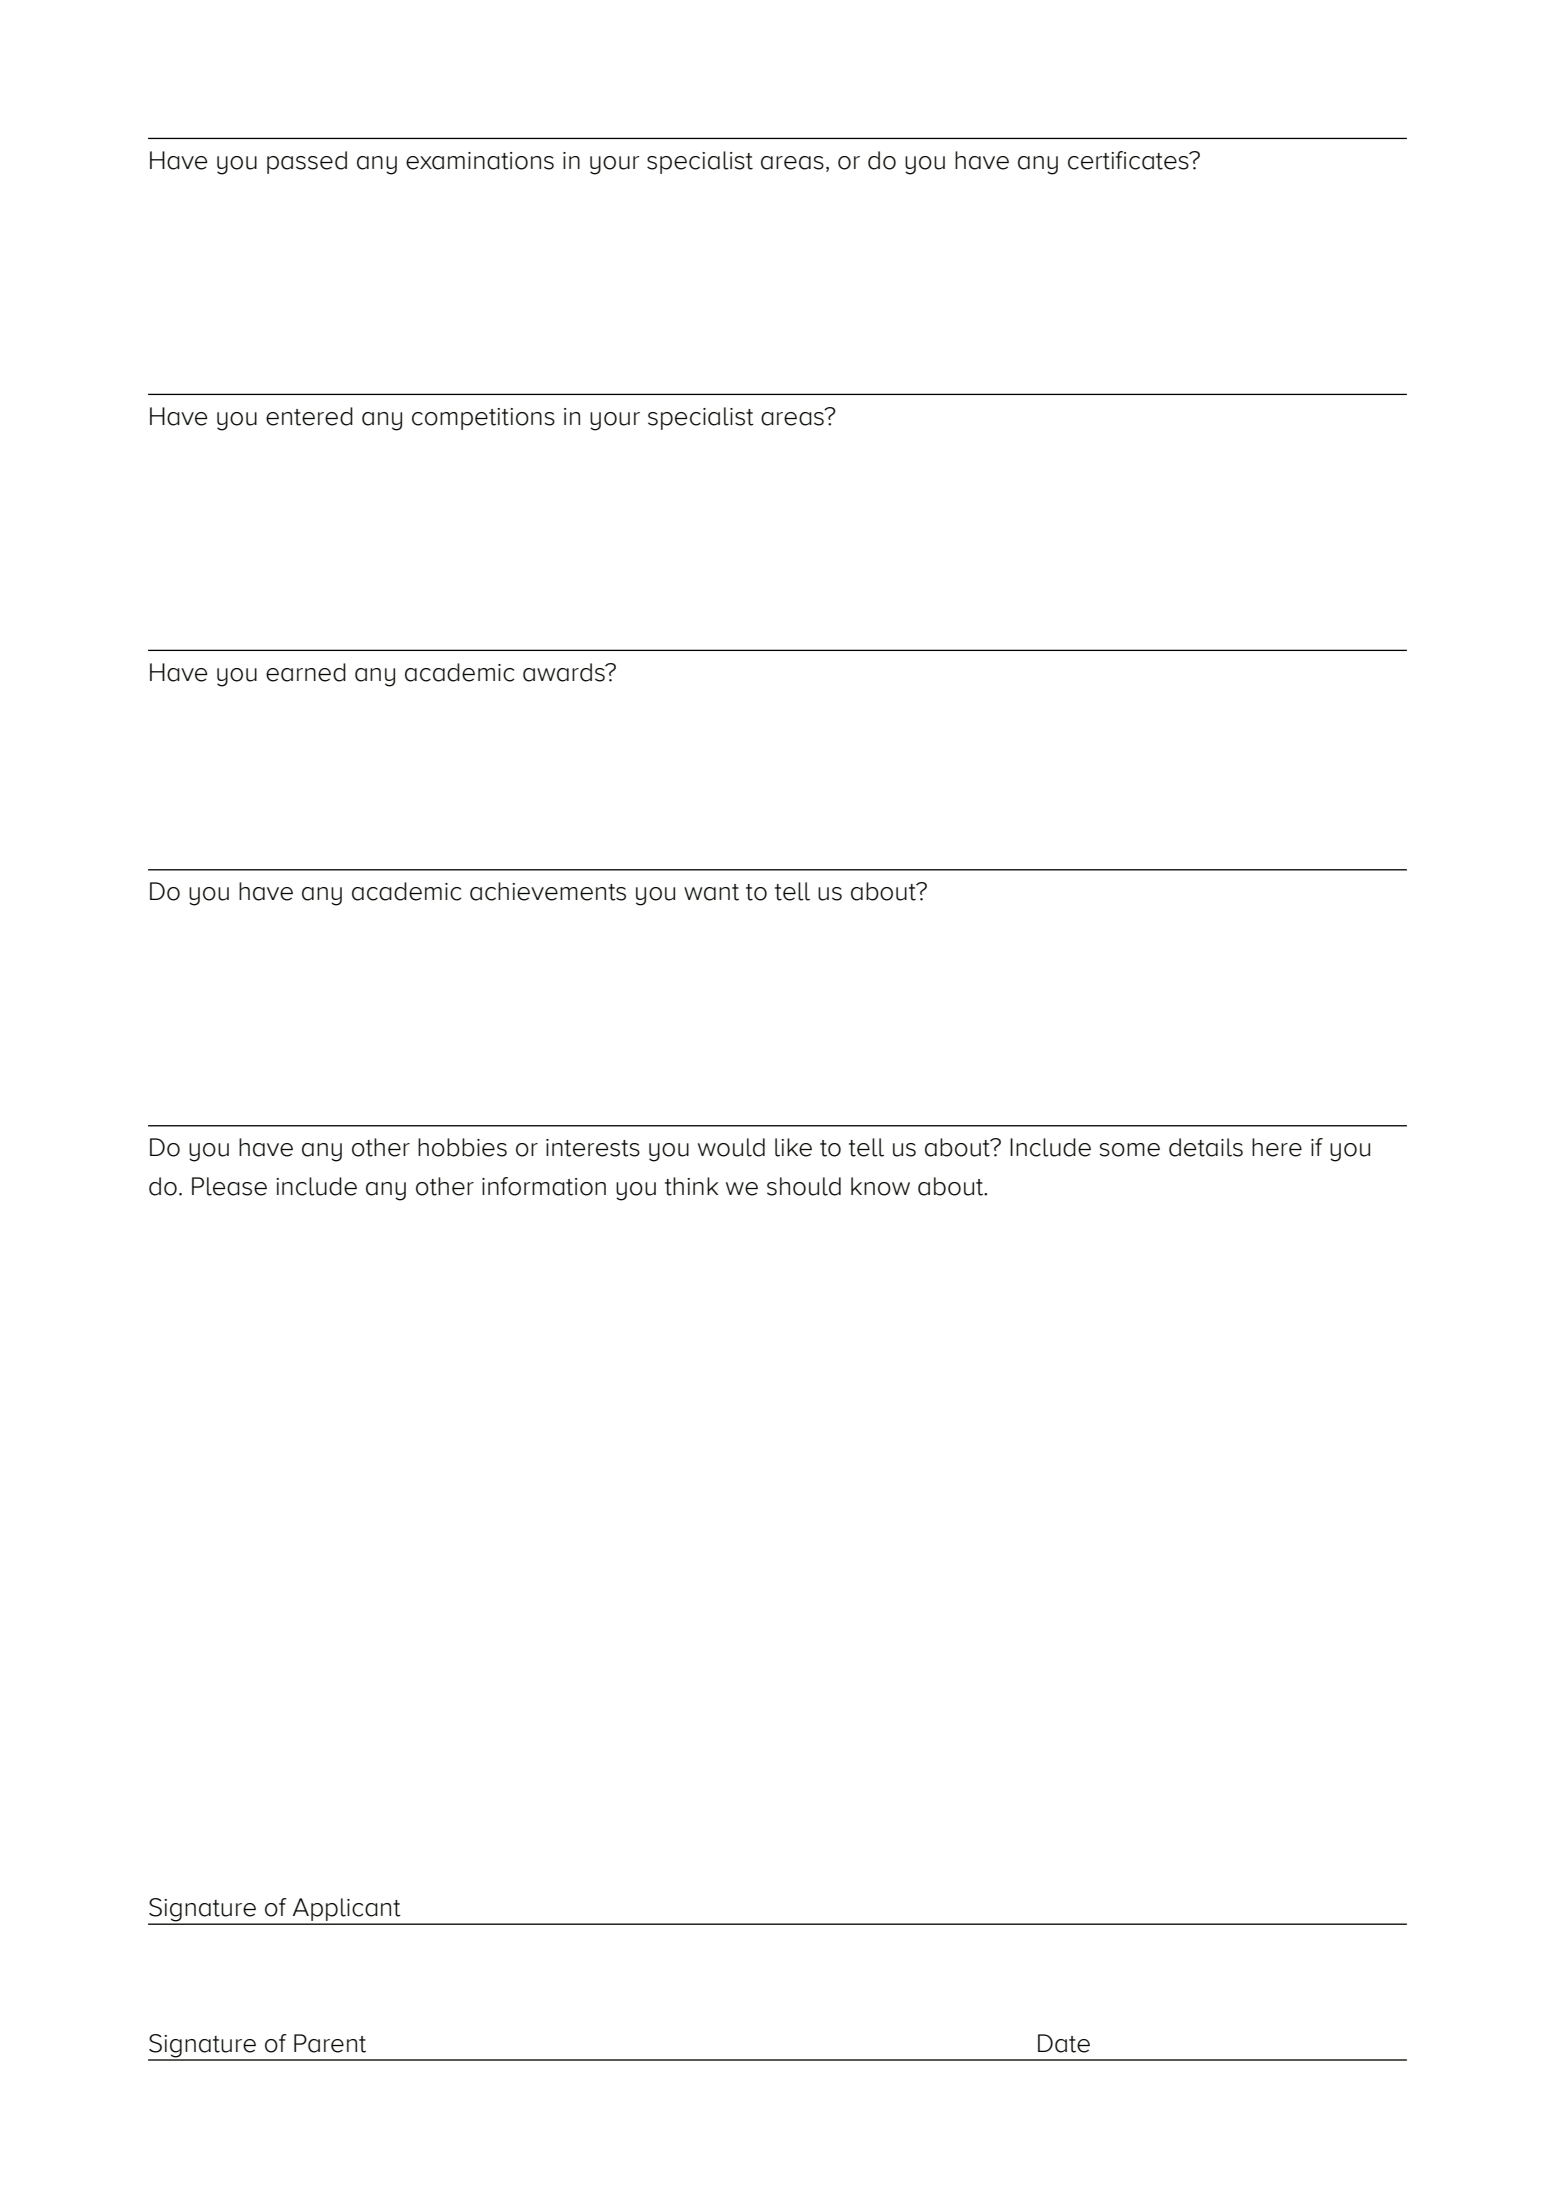 The image size is (1555, 2199). I want to click on hobbies, so click(462, 1147).
